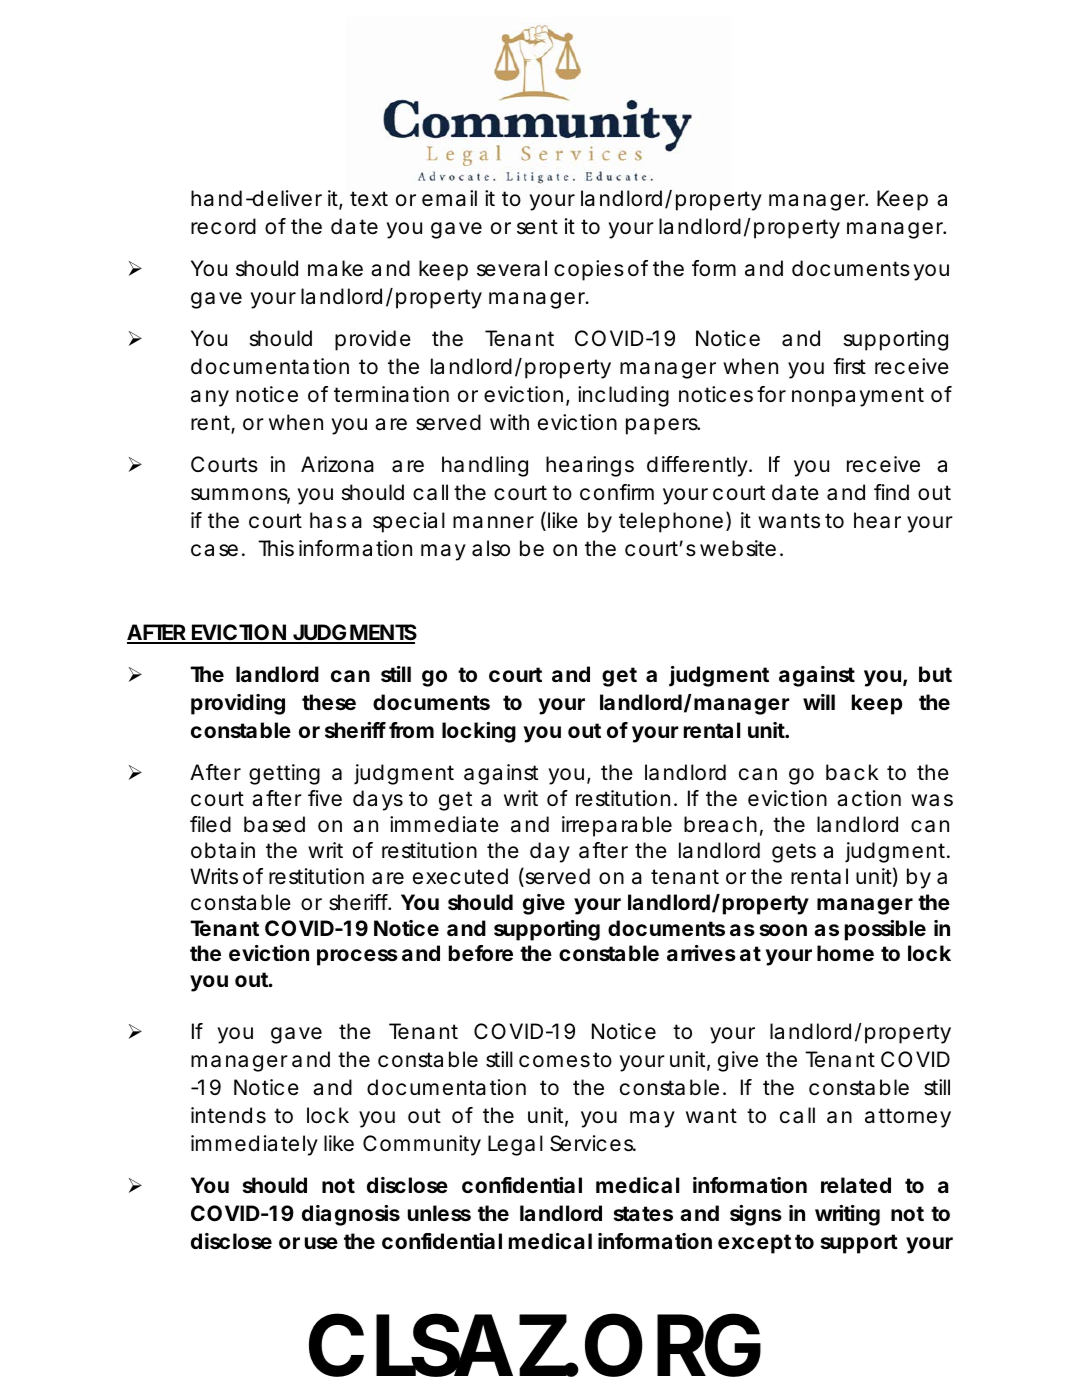 The width and height of the screenshot is (1078, 1395). Describe the element at coordinates (845, 953) in the screenshot. I see `home` at that location.
